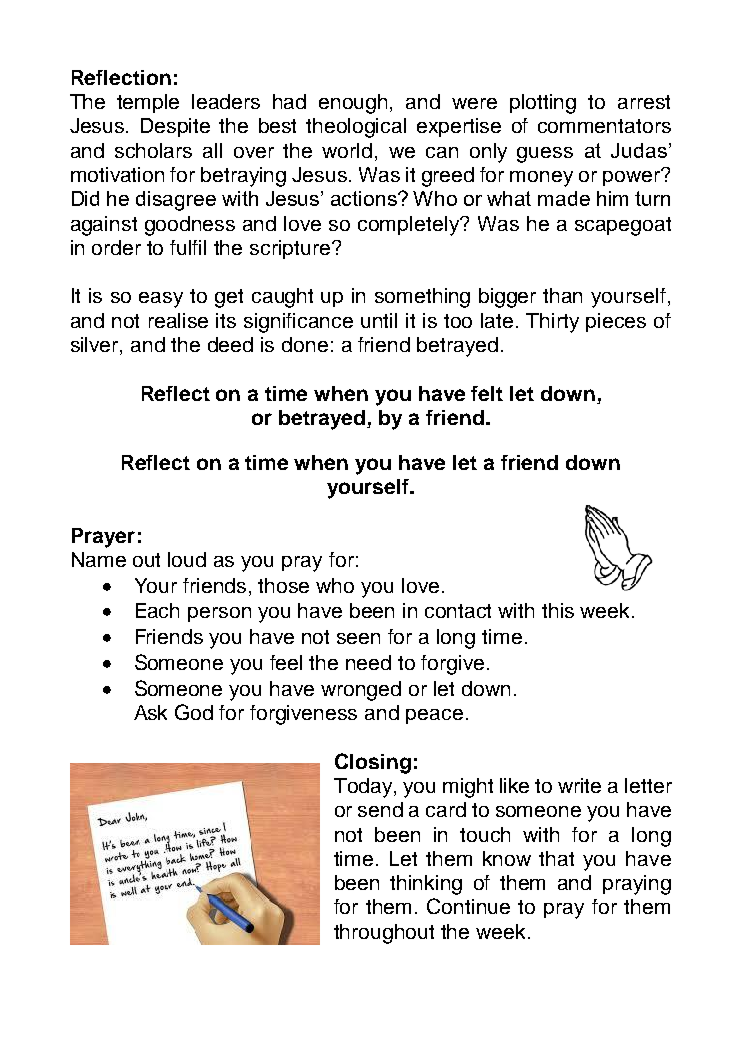 This document has height=1049, width=742. What do you see at coordinates (426, 885) in the document?
I see `thinking` at bounding box center [426, 885].
